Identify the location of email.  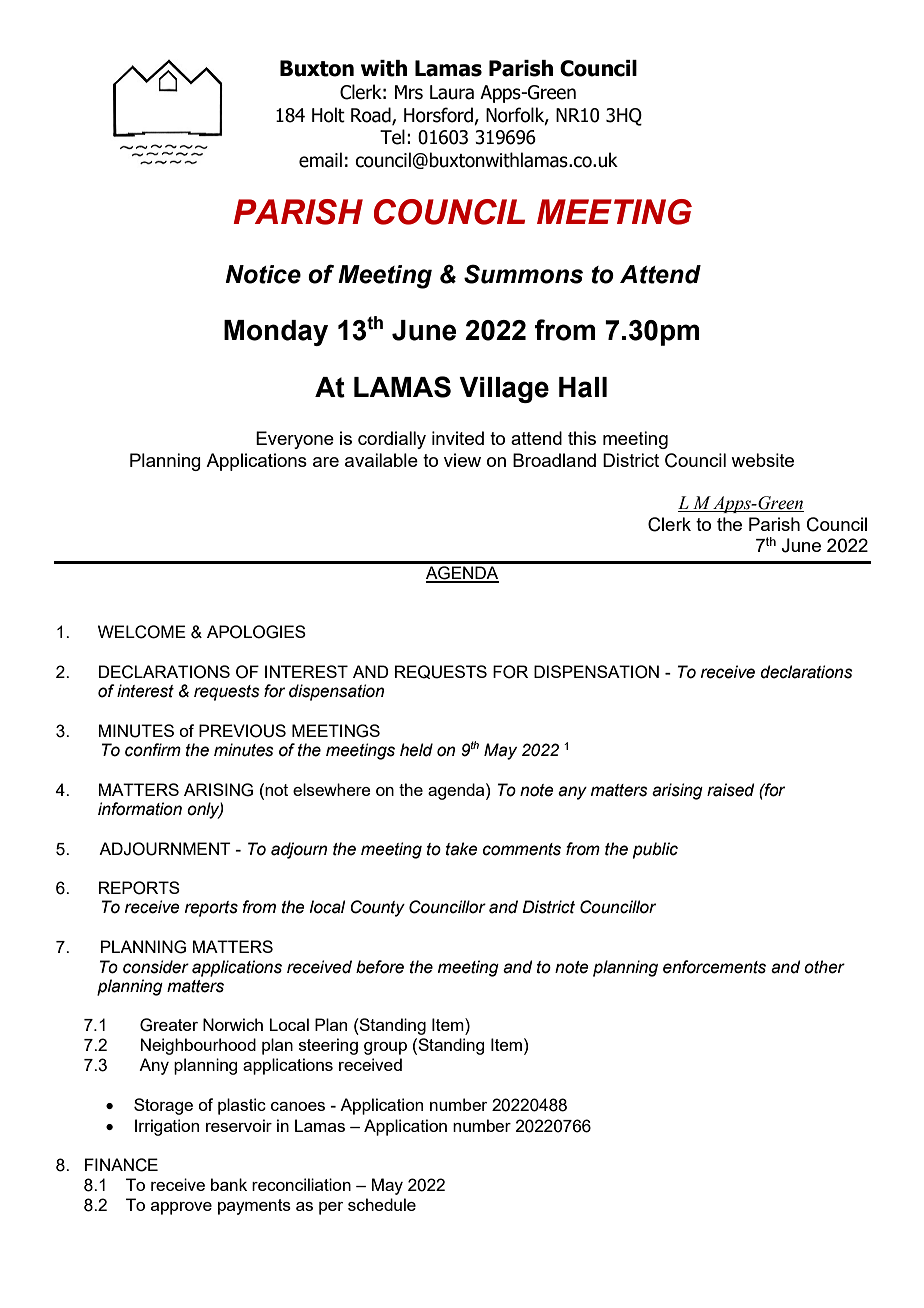
(320, 160).
